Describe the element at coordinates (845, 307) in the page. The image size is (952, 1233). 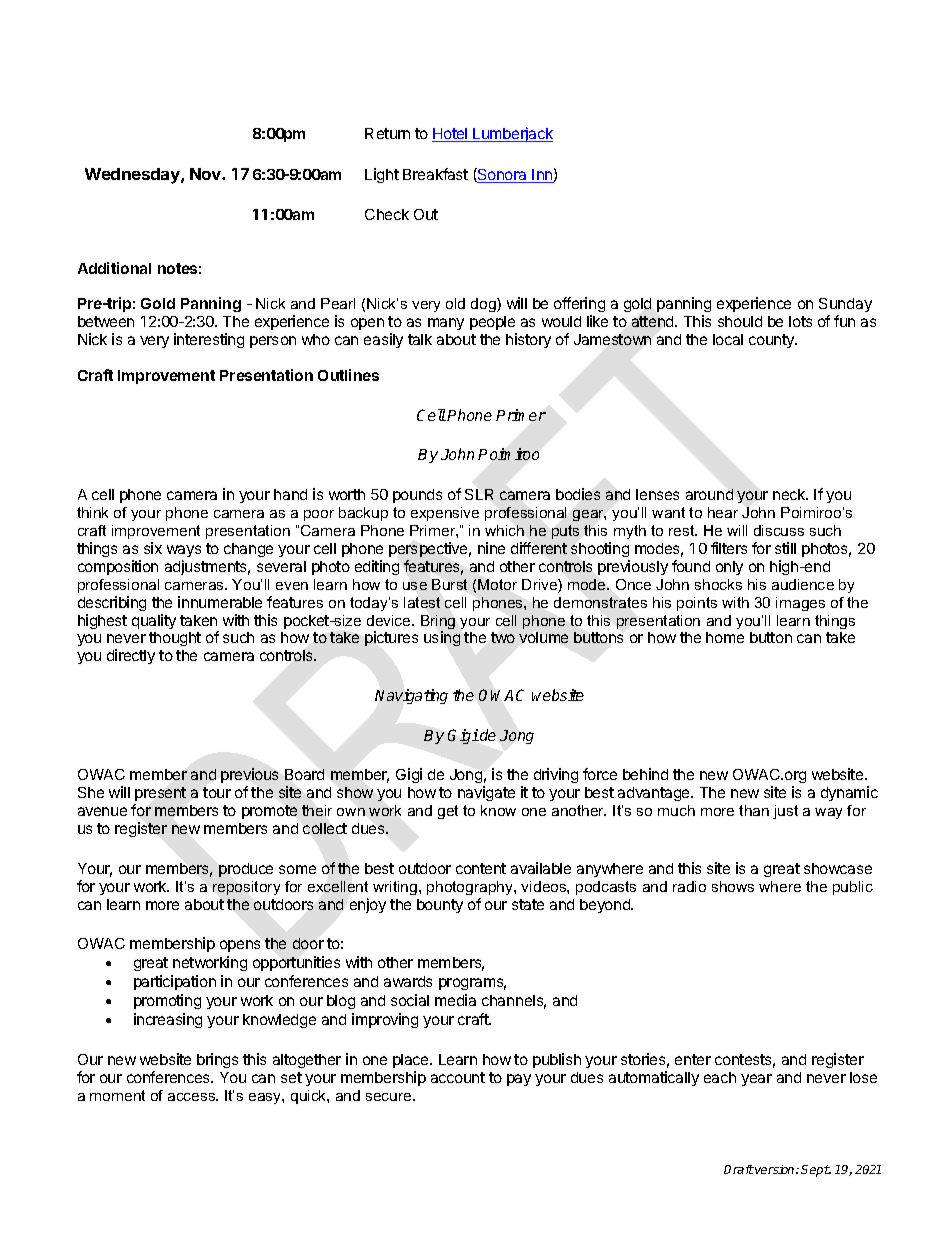
I see `Sunday` at that location.
